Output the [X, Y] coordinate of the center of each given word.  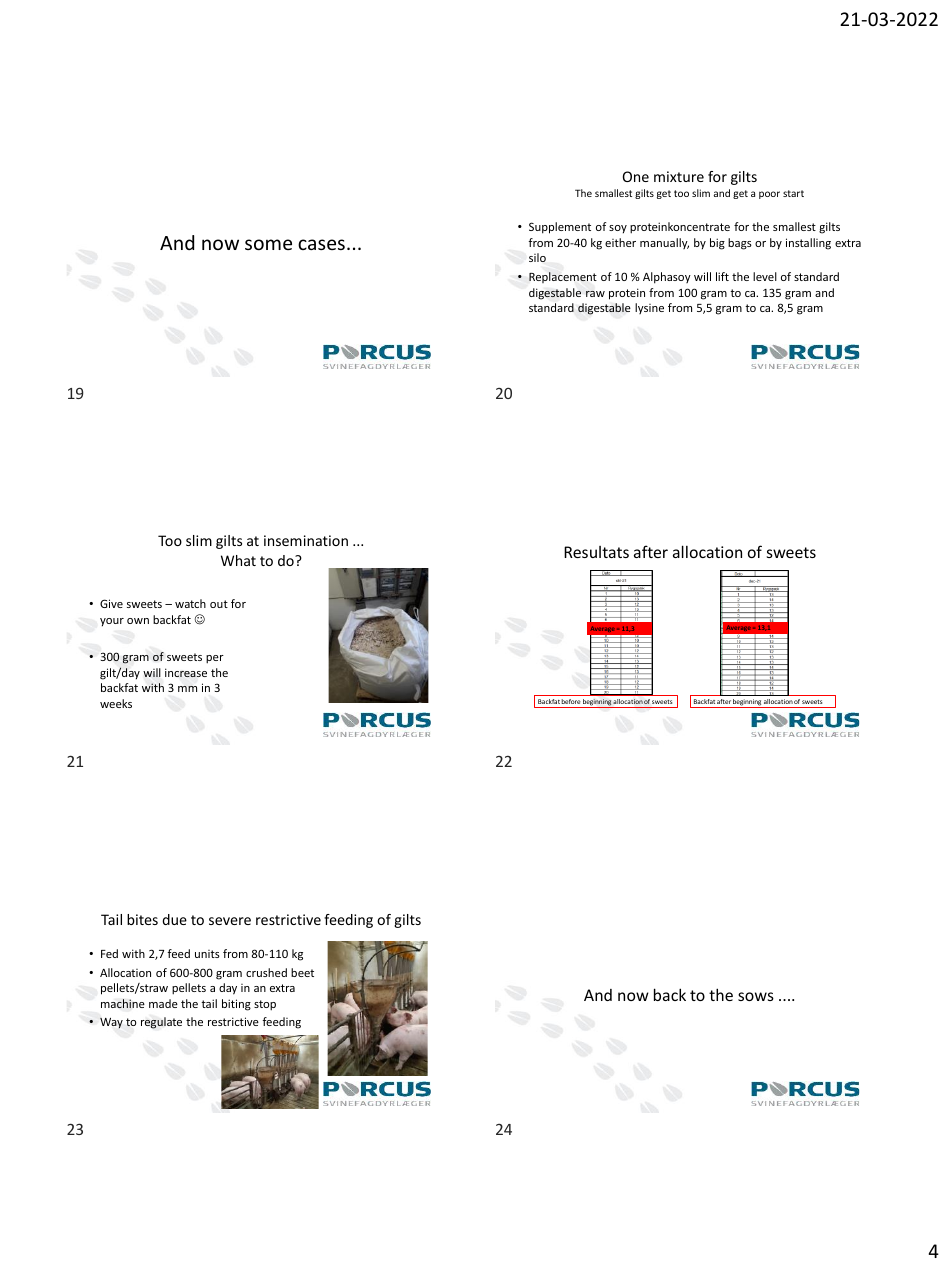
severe [230, 921]
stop [265, 1005]
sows [756, 996]
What [238, 560]
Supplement [560, 228]
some [268, 244]
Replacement [563, 277]
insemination [306, 540]
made [163, 1003]
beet [302, 972]
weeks [116, 703]
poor [769, 195]
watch [190, 603]
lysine [649, 308]
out [219, 604]
